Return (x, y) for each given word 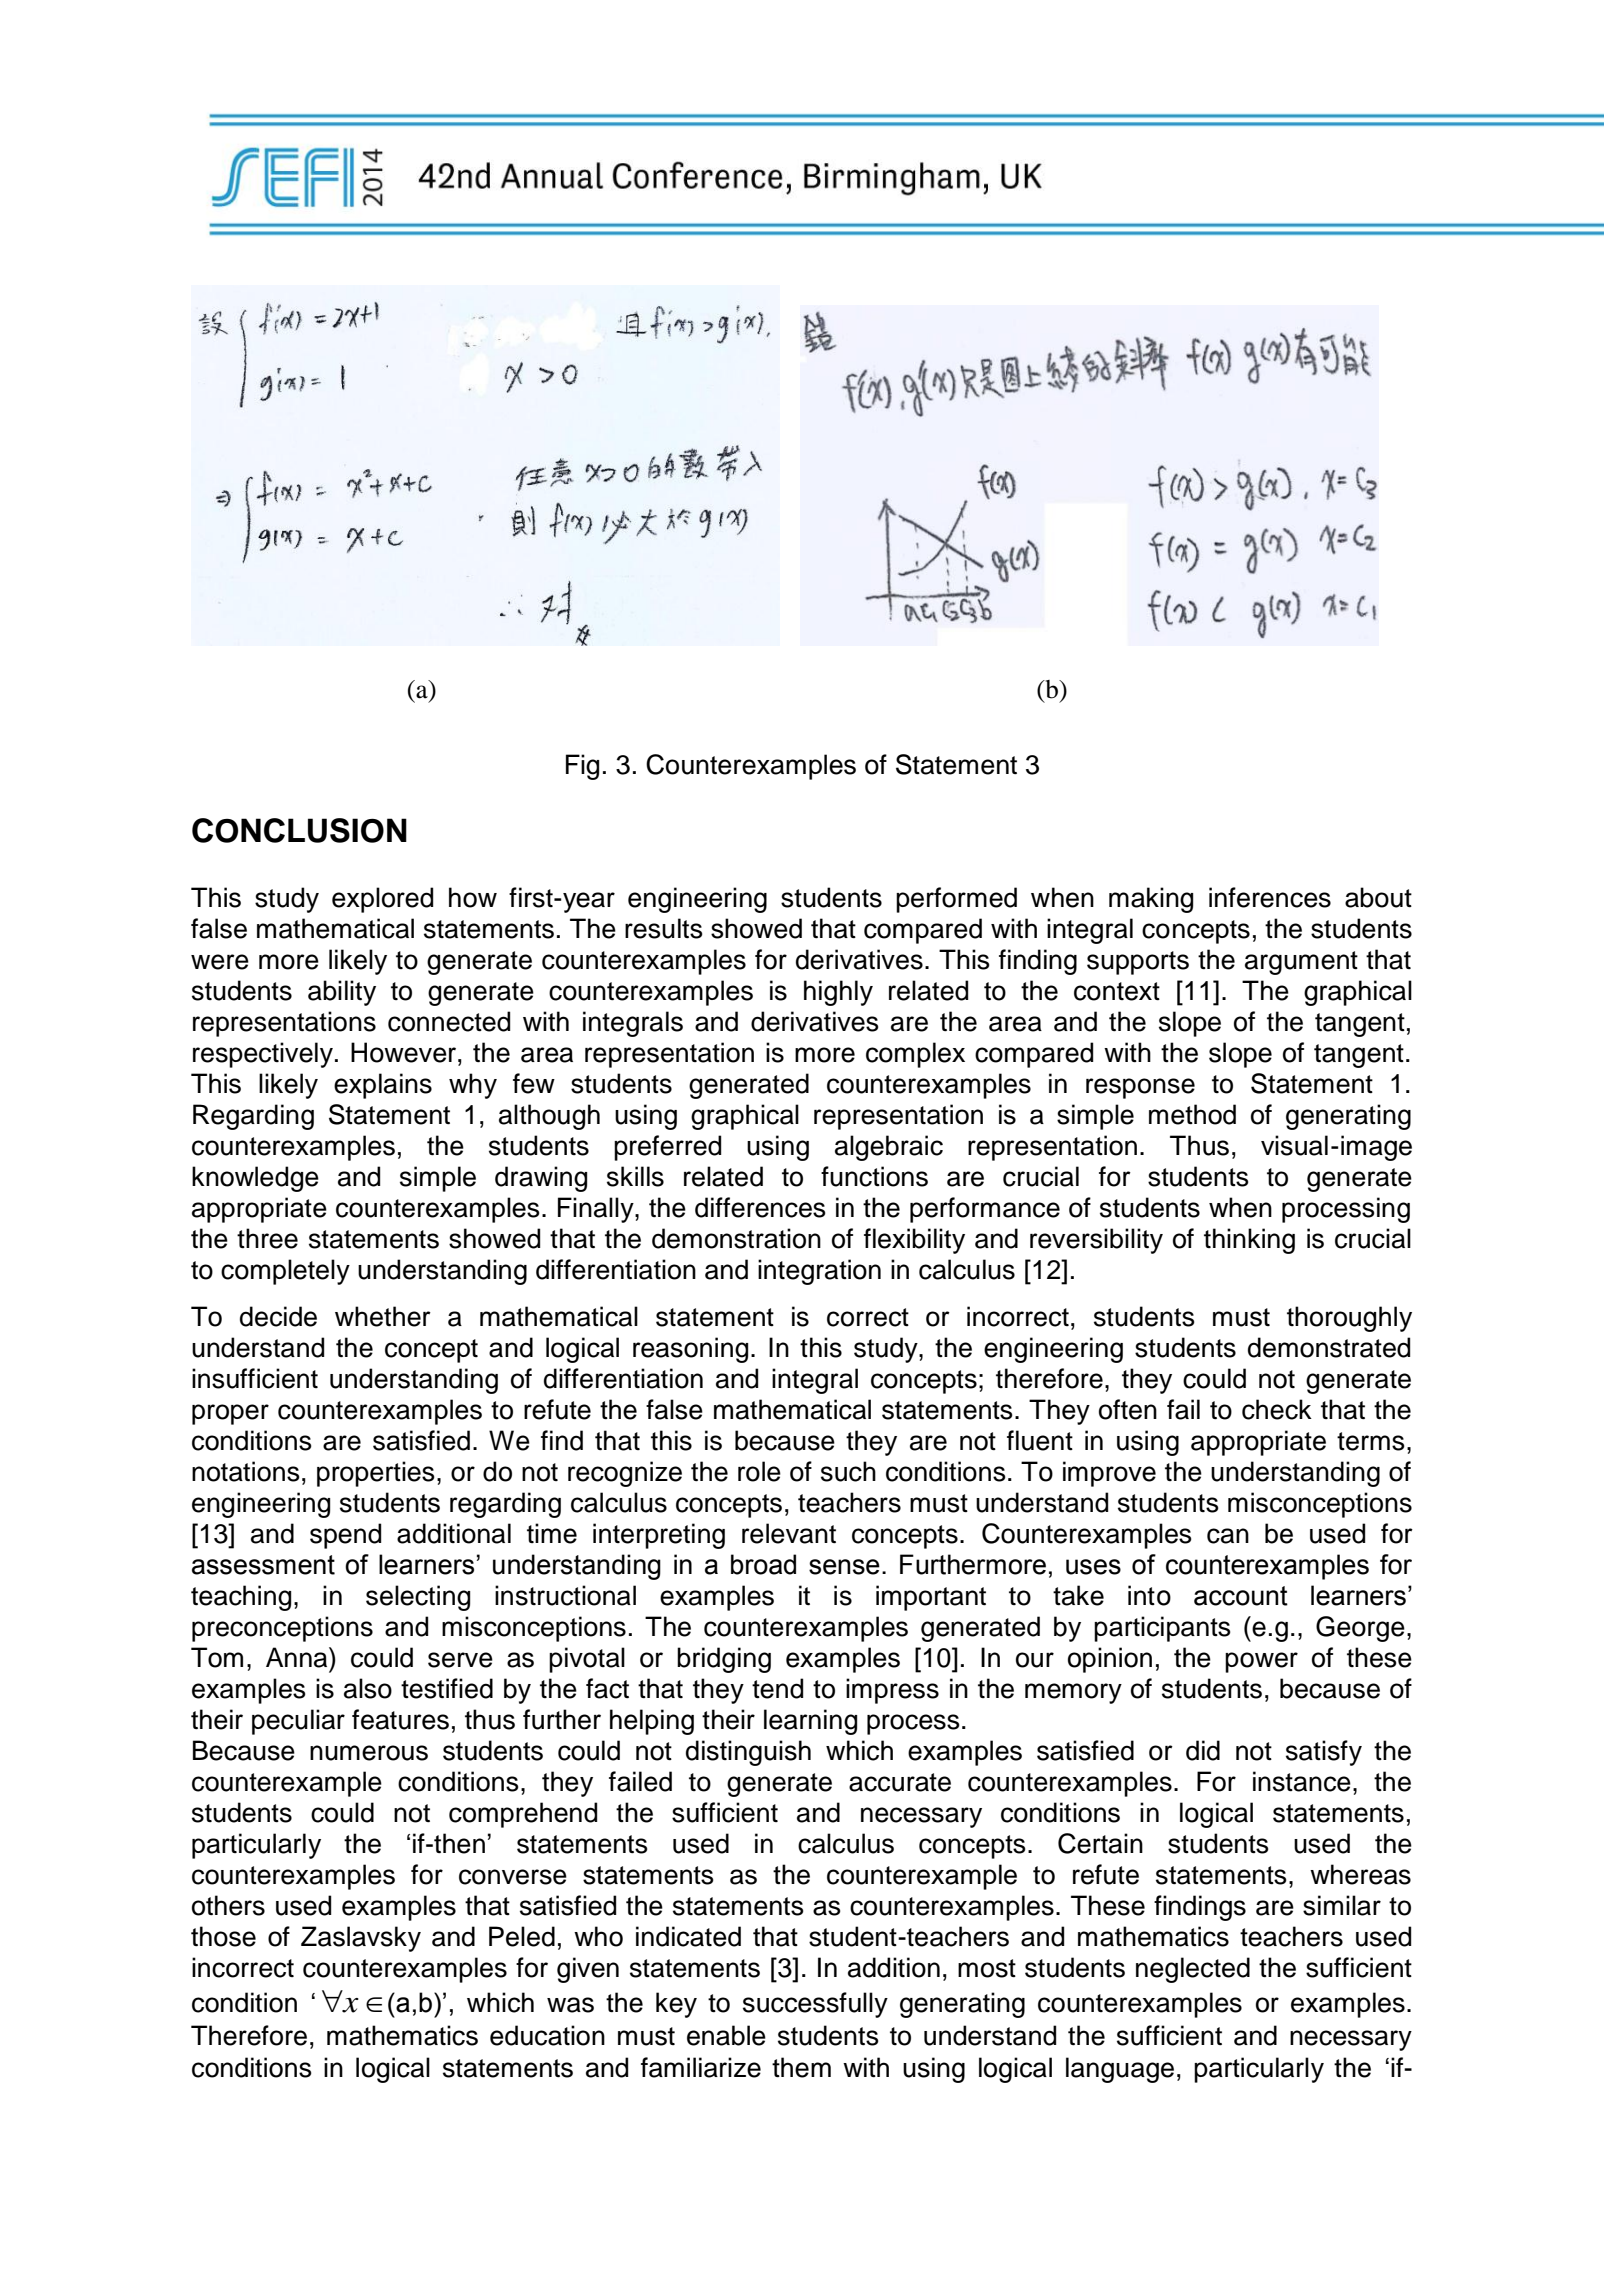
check (1277, 1409)
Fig (582, 767)
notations (246, 1471)
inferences (1270, 897)
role (759, 1471)
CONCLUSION (299, 830)
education (547, 2035)
